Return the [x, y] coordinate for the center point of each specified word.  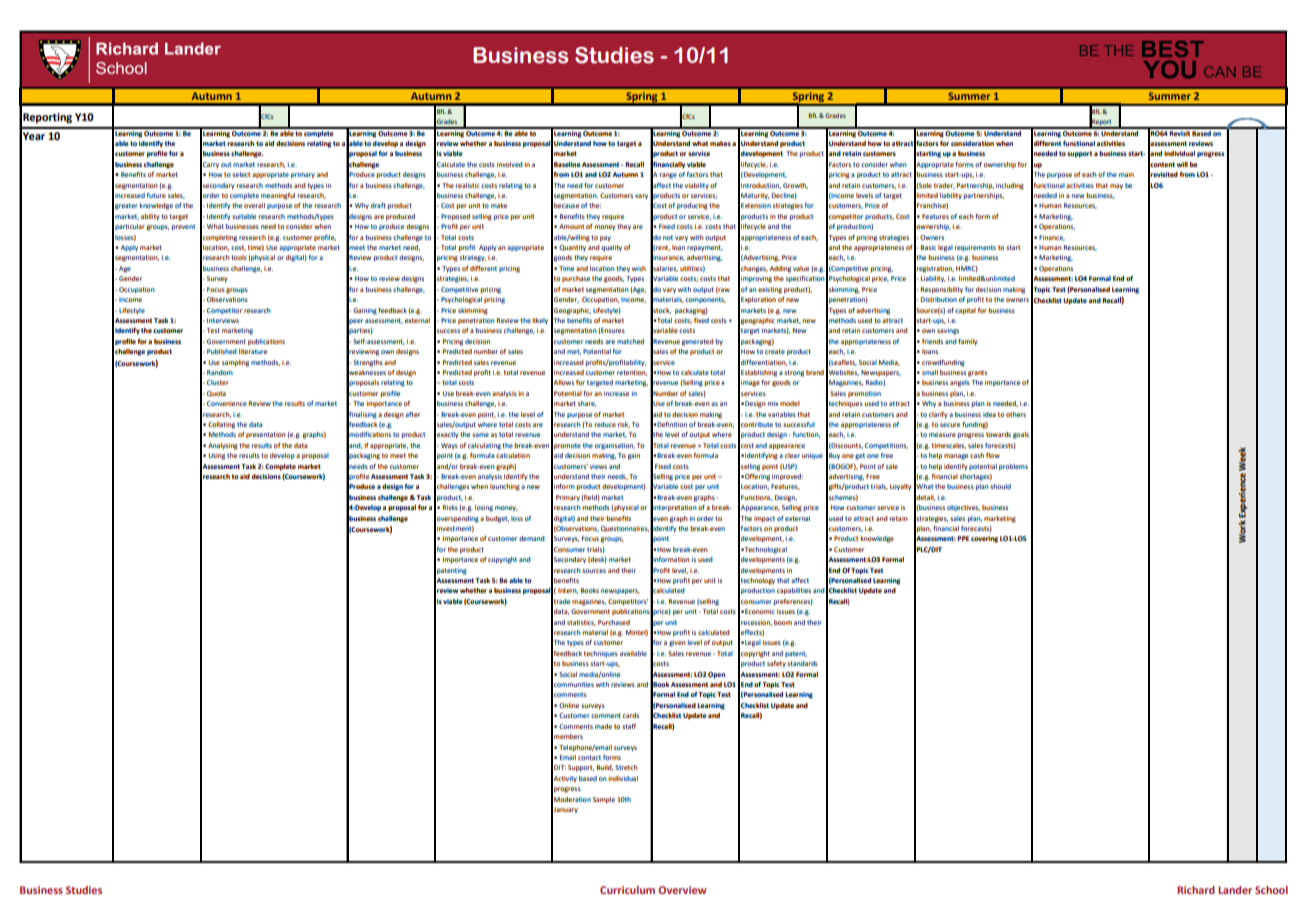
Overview [682, 890]
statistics [581, 623]
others [1016, 414]
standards [802, 663]
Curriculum [627, 890]
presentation [266, 435]
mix [772, 403]
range [668, 176]
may [1116, 186]
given [677, 643]
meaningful [278, 196]
